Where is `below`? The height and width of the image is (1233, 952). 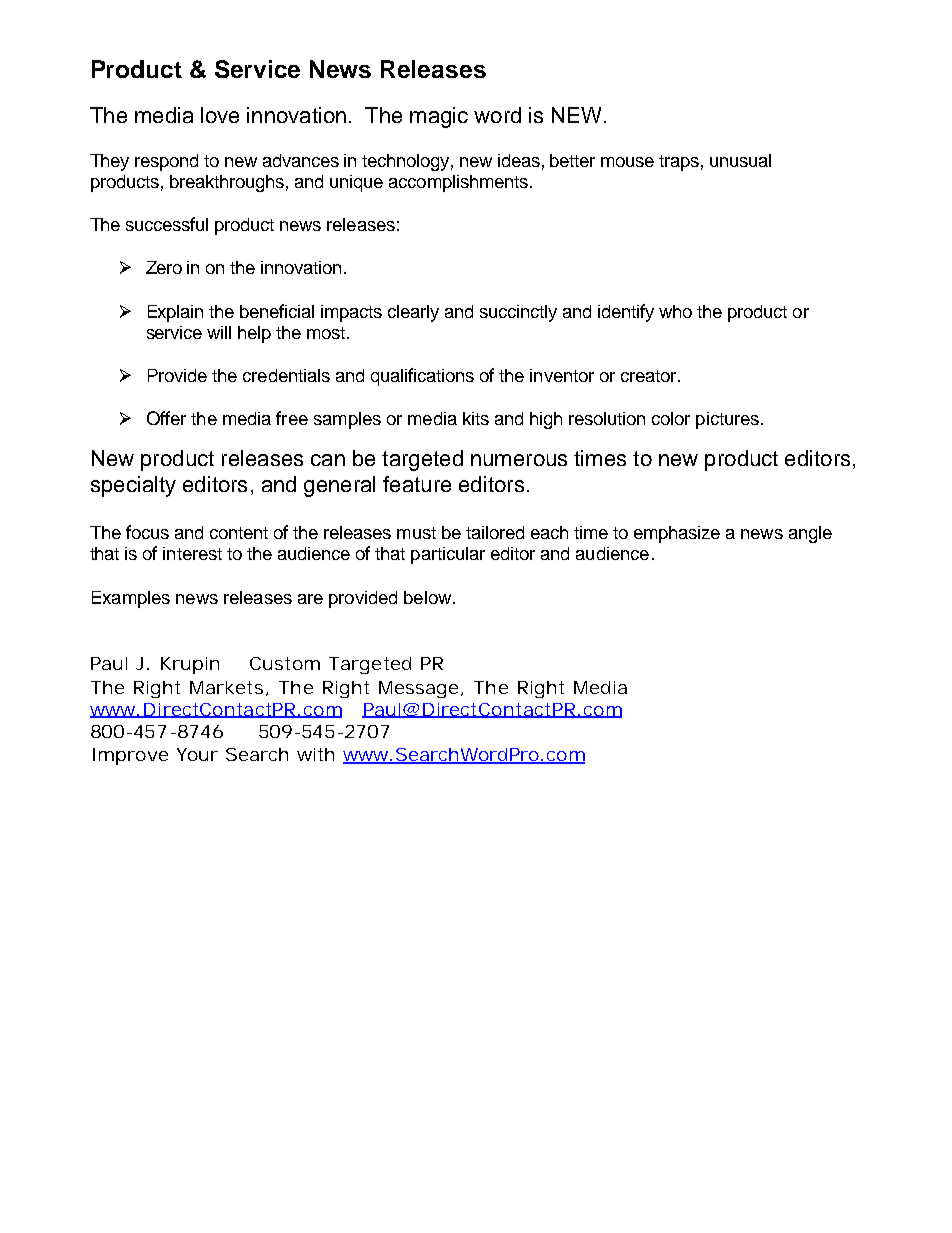 below is located at coordinates (429, 597).
